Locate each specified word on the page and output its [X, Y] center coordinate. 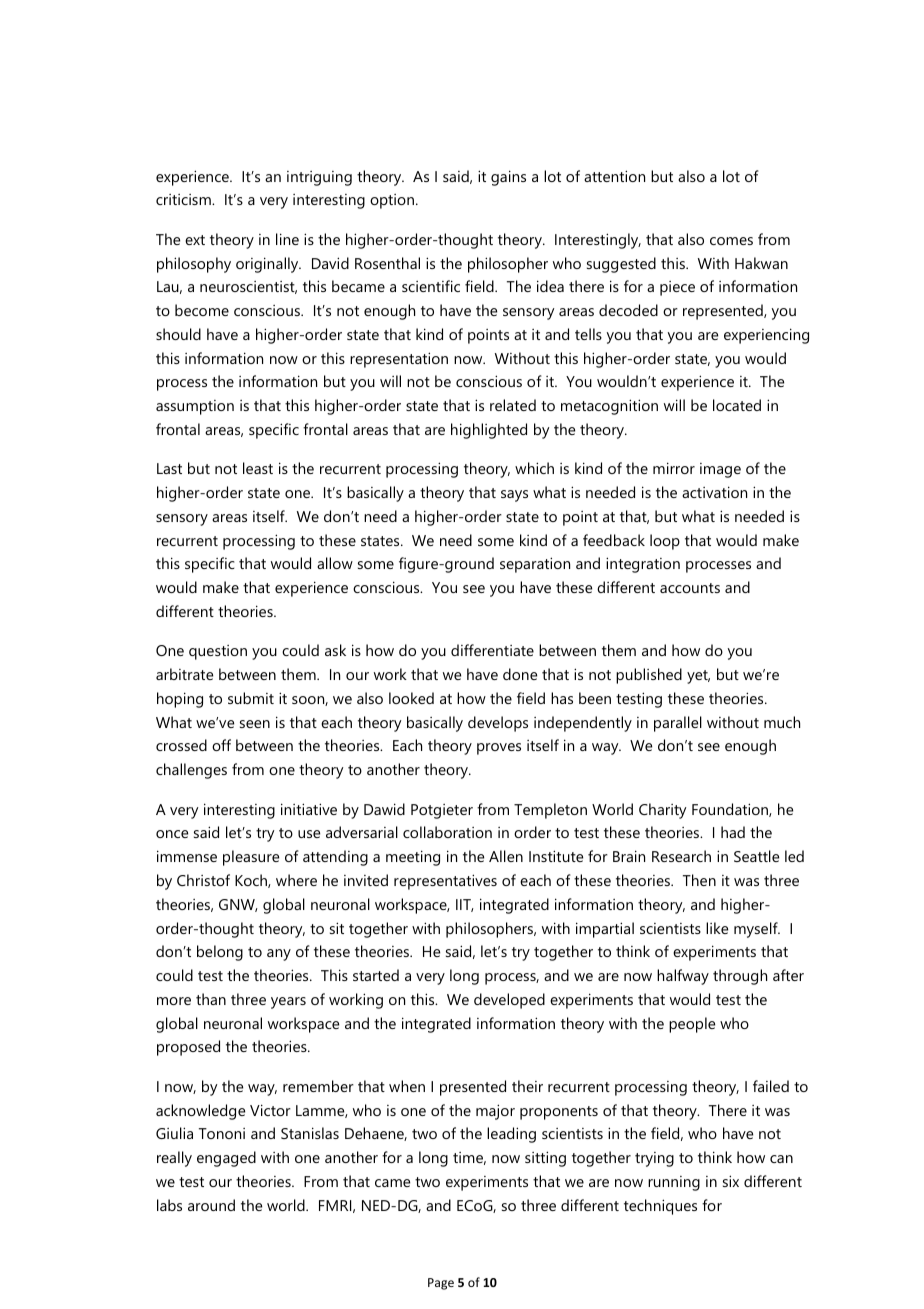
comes [731, 241]
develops [498, 724]
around [211, 1205]
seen [255, 724]
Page [441, 1284]
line [287, 239]
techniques [660, 1207]
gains [508, 178]
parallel [678, 724]
